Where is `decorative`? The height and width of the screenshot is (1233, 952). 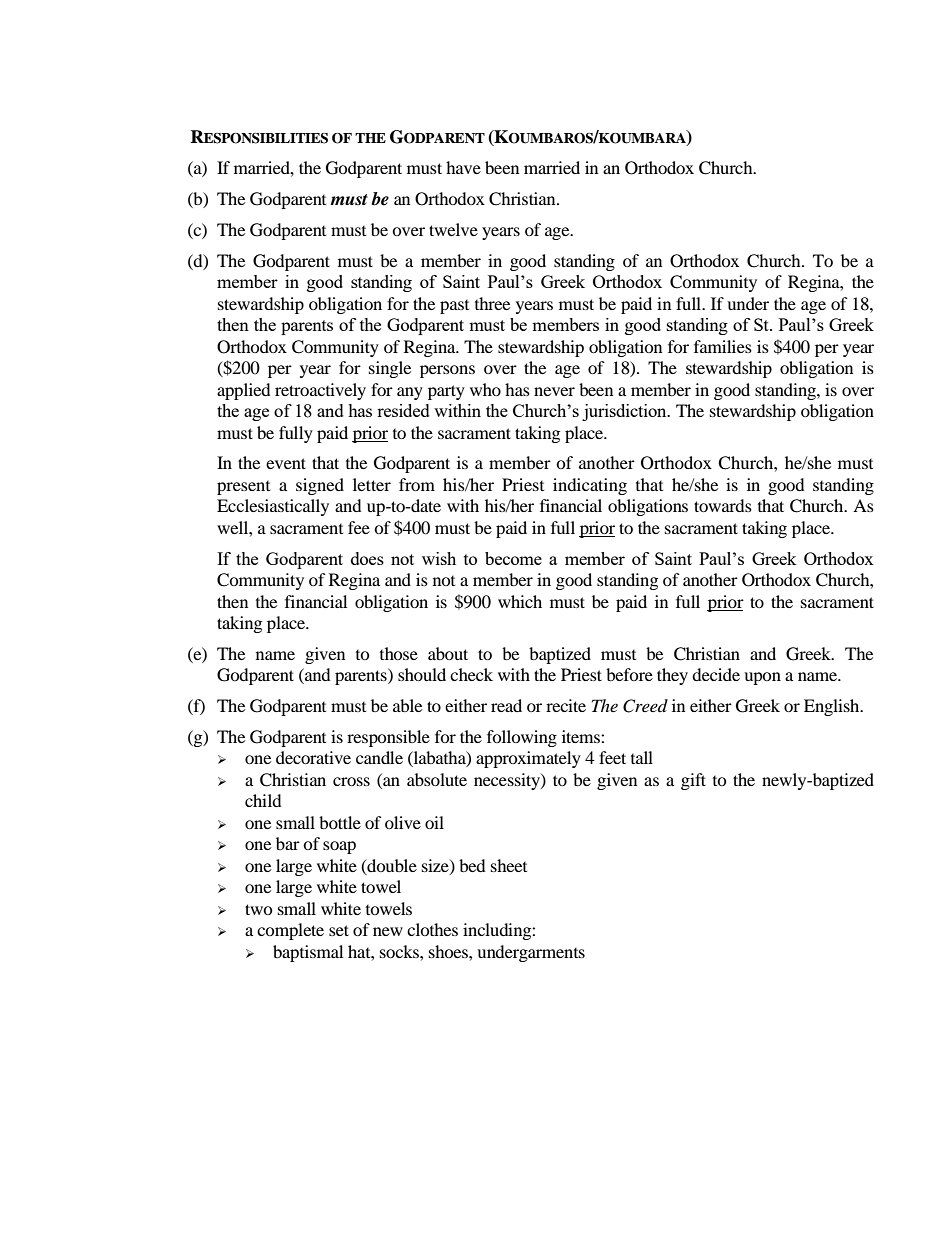
decorative is located at coordinates (313, 757).
